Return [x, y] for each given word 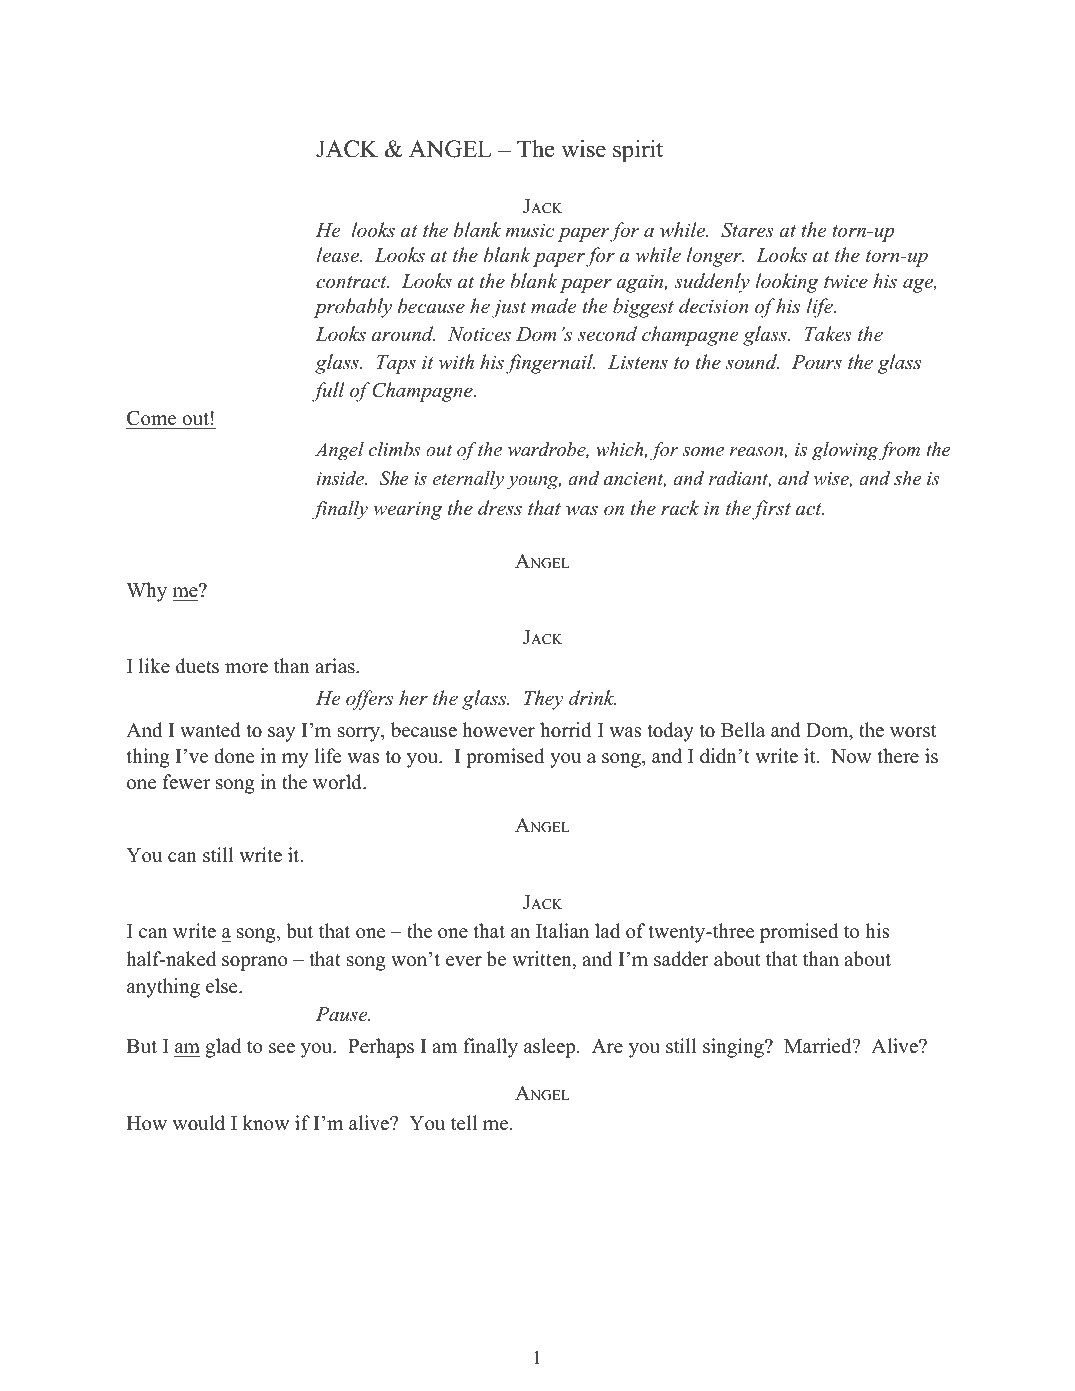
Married [819, 1046]
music [529, 230]
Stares [747, 230]
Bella [743, 730]
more [246, 668]
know [266, 1123]
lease [339, 255]
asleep [551, 1048]
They [543, 700]
